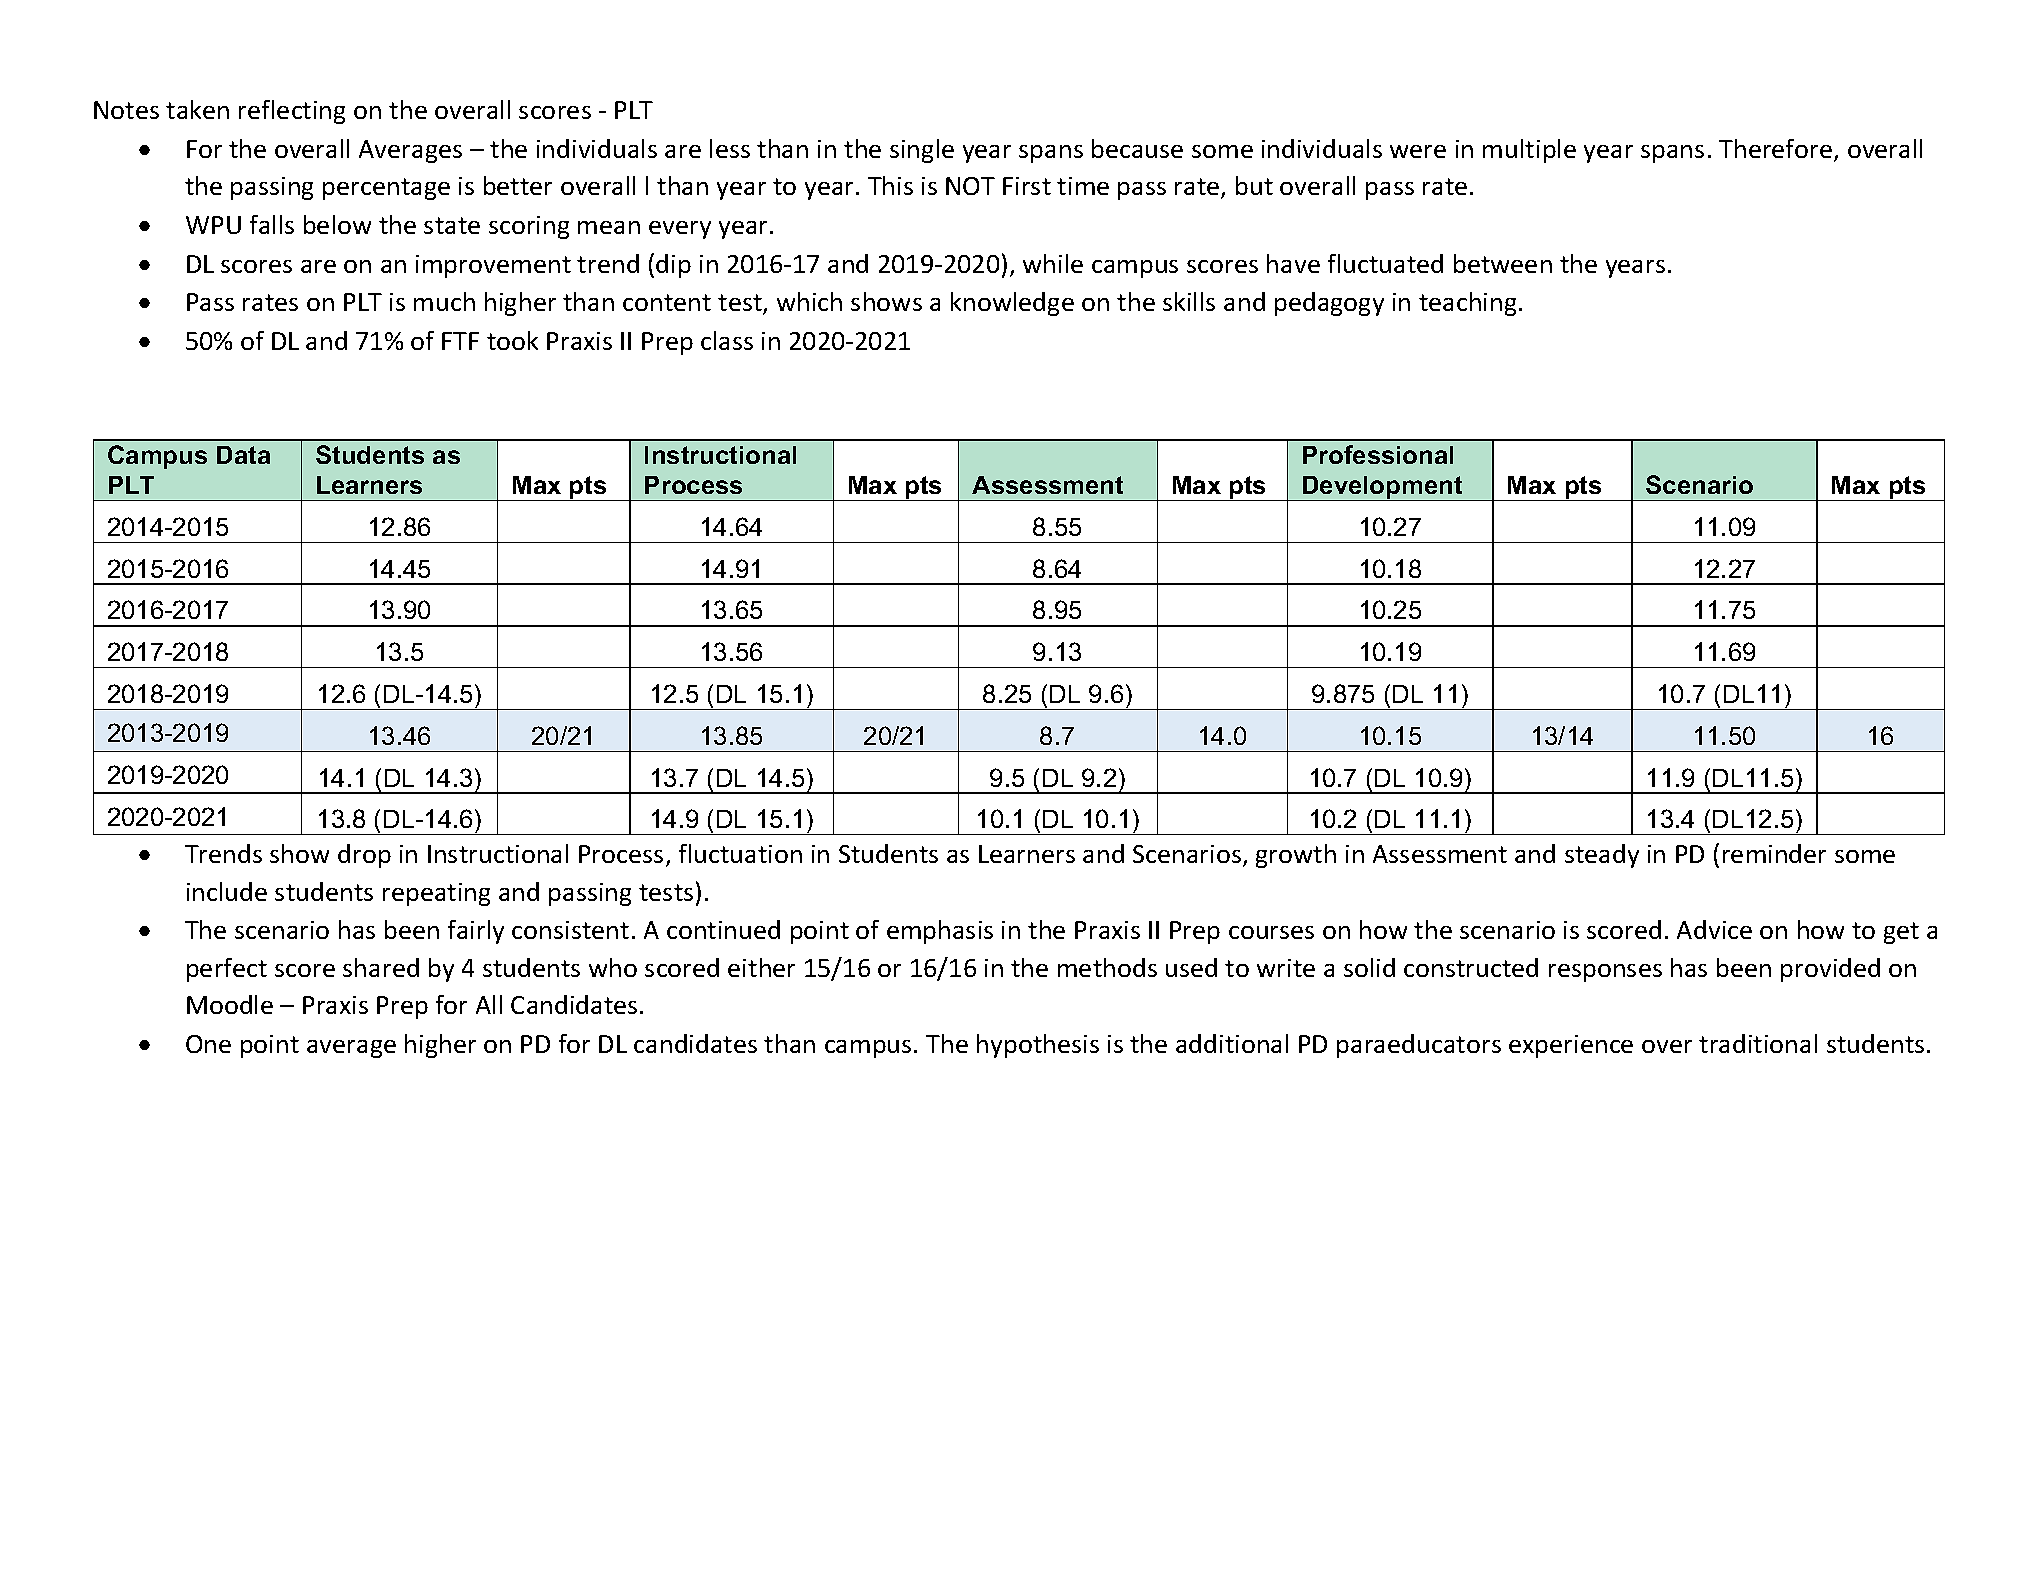 The width and height of the screenshot is (2037, 1574). Describe the element at coordinates (1012, 304) in the screenshot. I see `knowledge` at that location.
